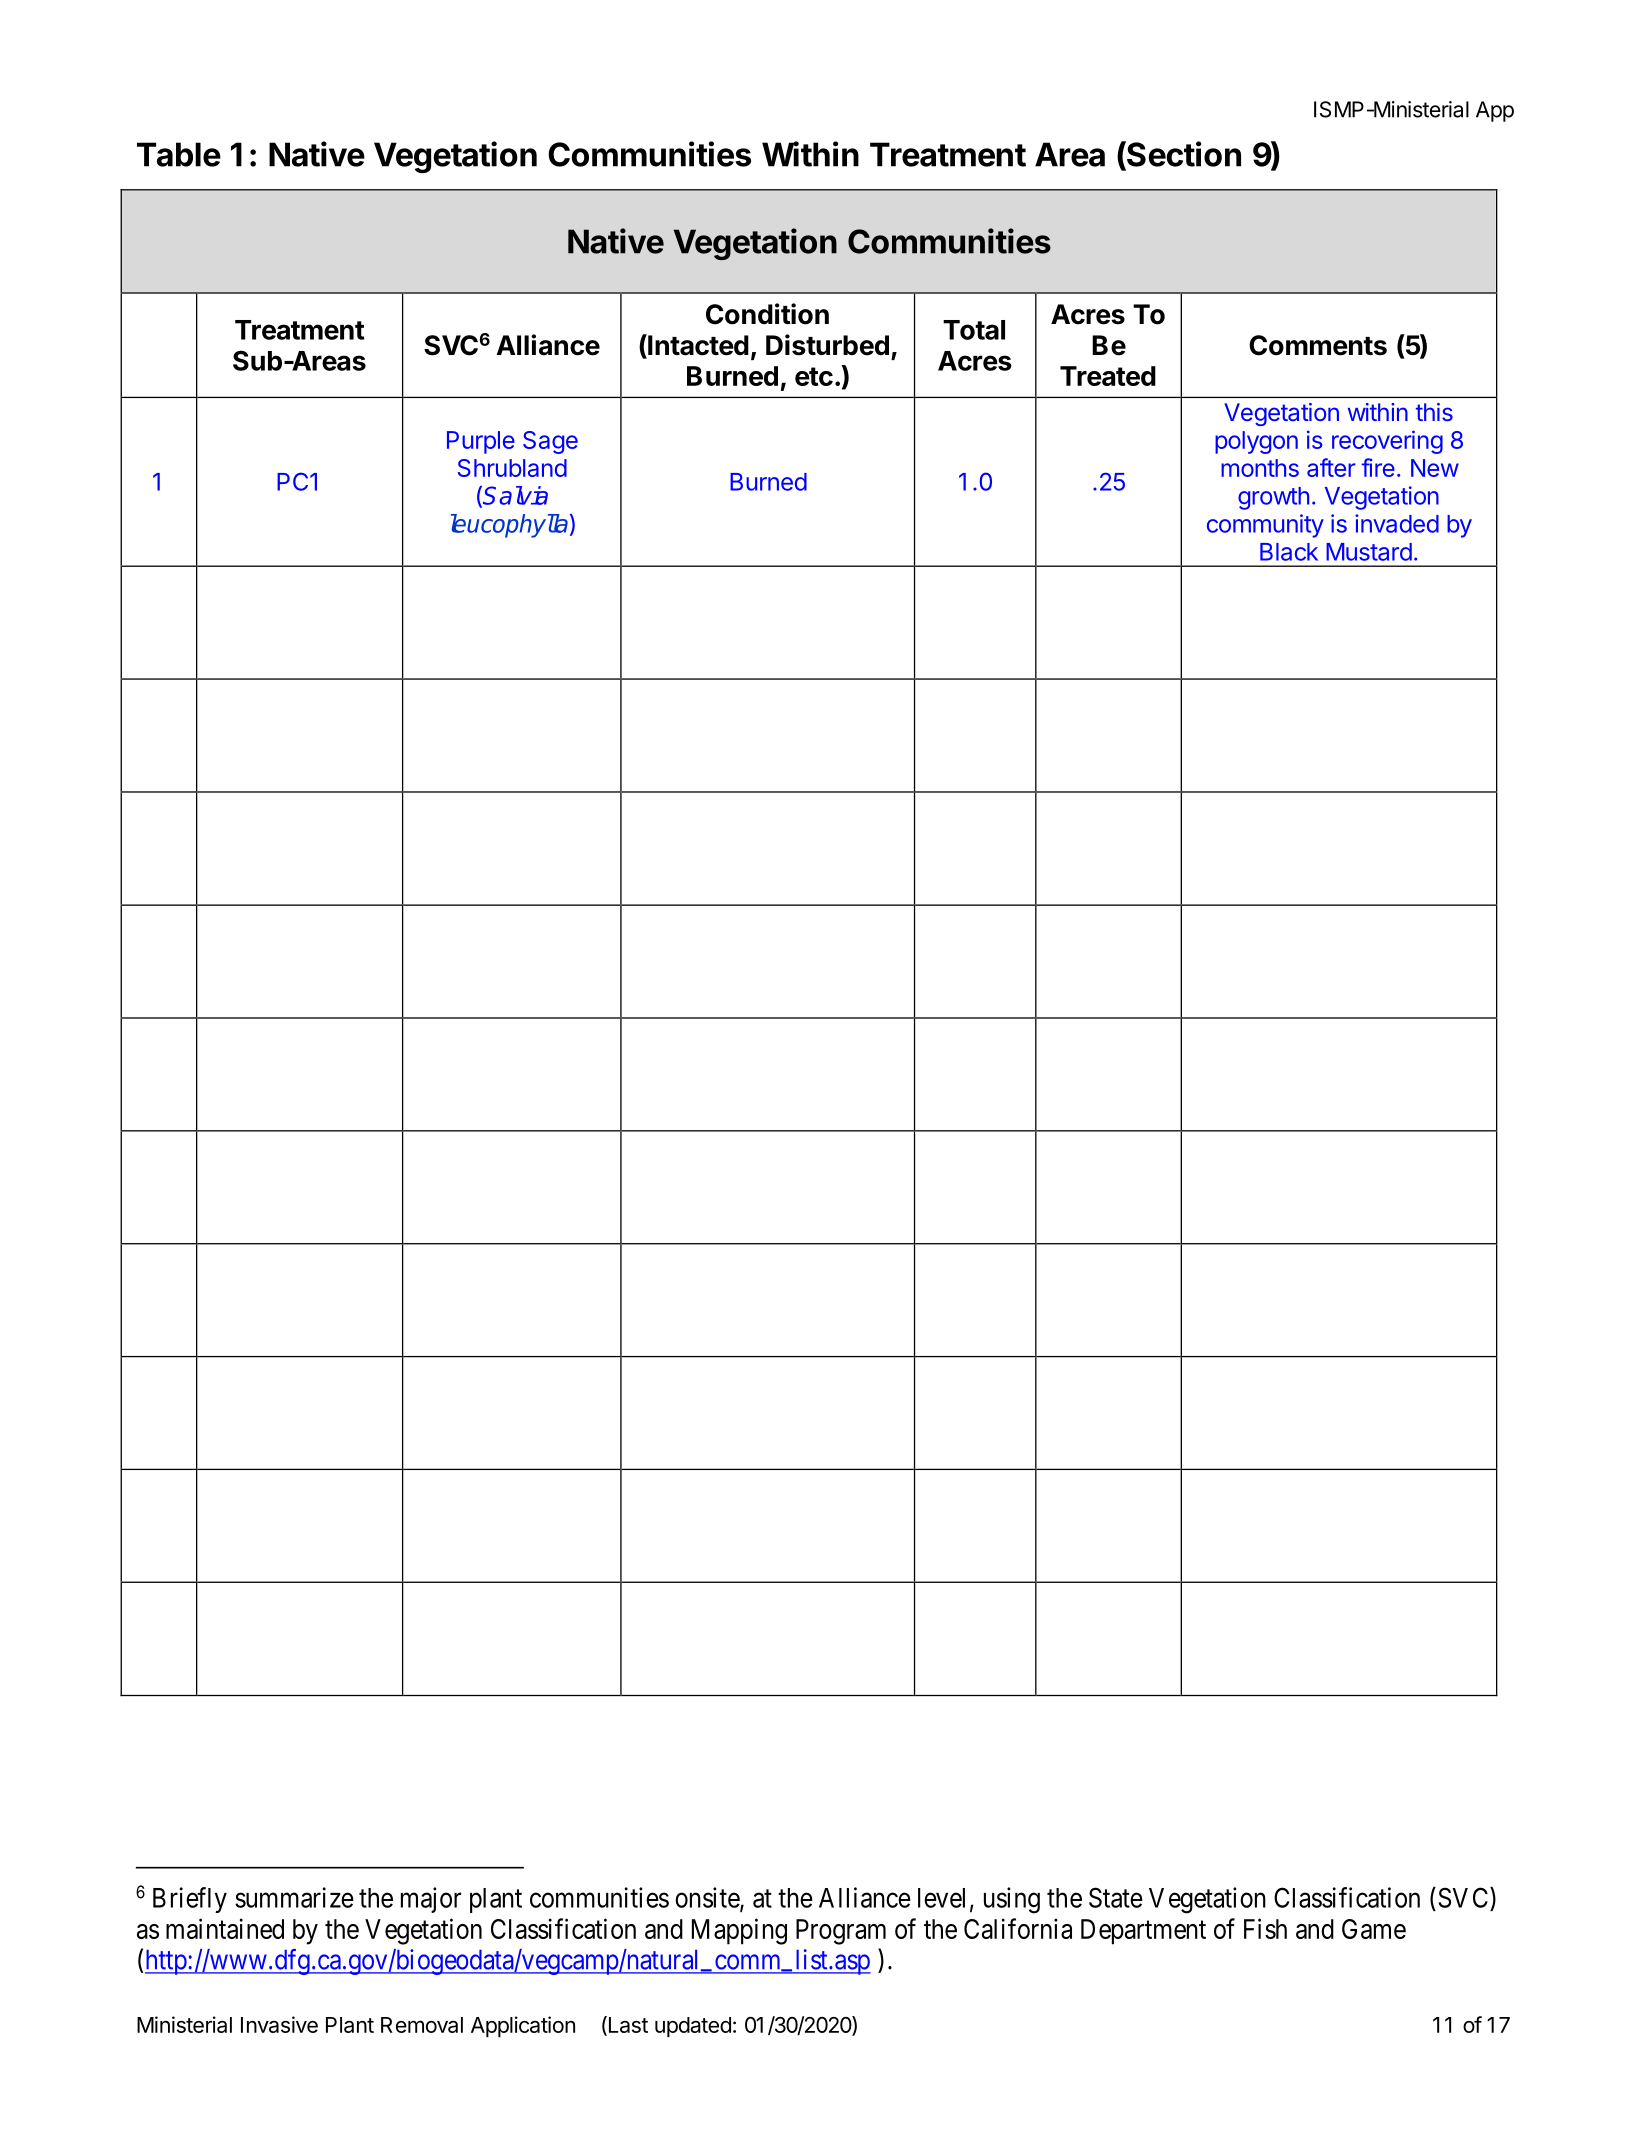 This image has width=1649, height=2134. Describe the element at coordinates (841, 1932) in the image. I see `Program` at that location.
